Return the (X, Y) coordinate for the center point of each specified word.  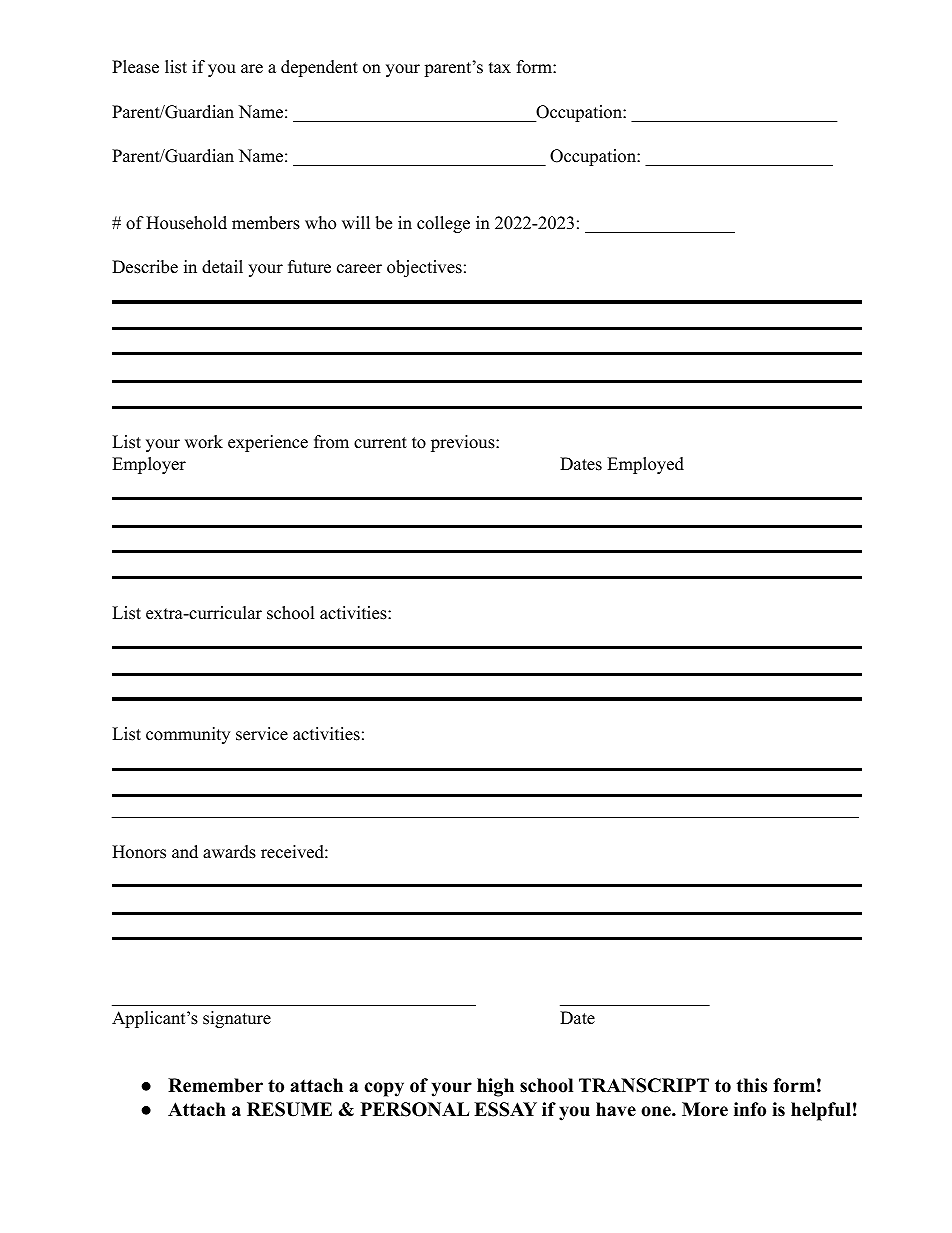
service (262, 734)
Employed (645, 465)
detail (222, 267)
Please (135, 67)
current (380, 443)
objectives (424, 268)
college (443, 224)
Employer (149, 465)
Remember (215, 1085)
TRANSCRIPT (644, 1085)
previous (464, 443)
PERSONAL (415, 1109)
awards (229, 852)
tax (500, 67)
